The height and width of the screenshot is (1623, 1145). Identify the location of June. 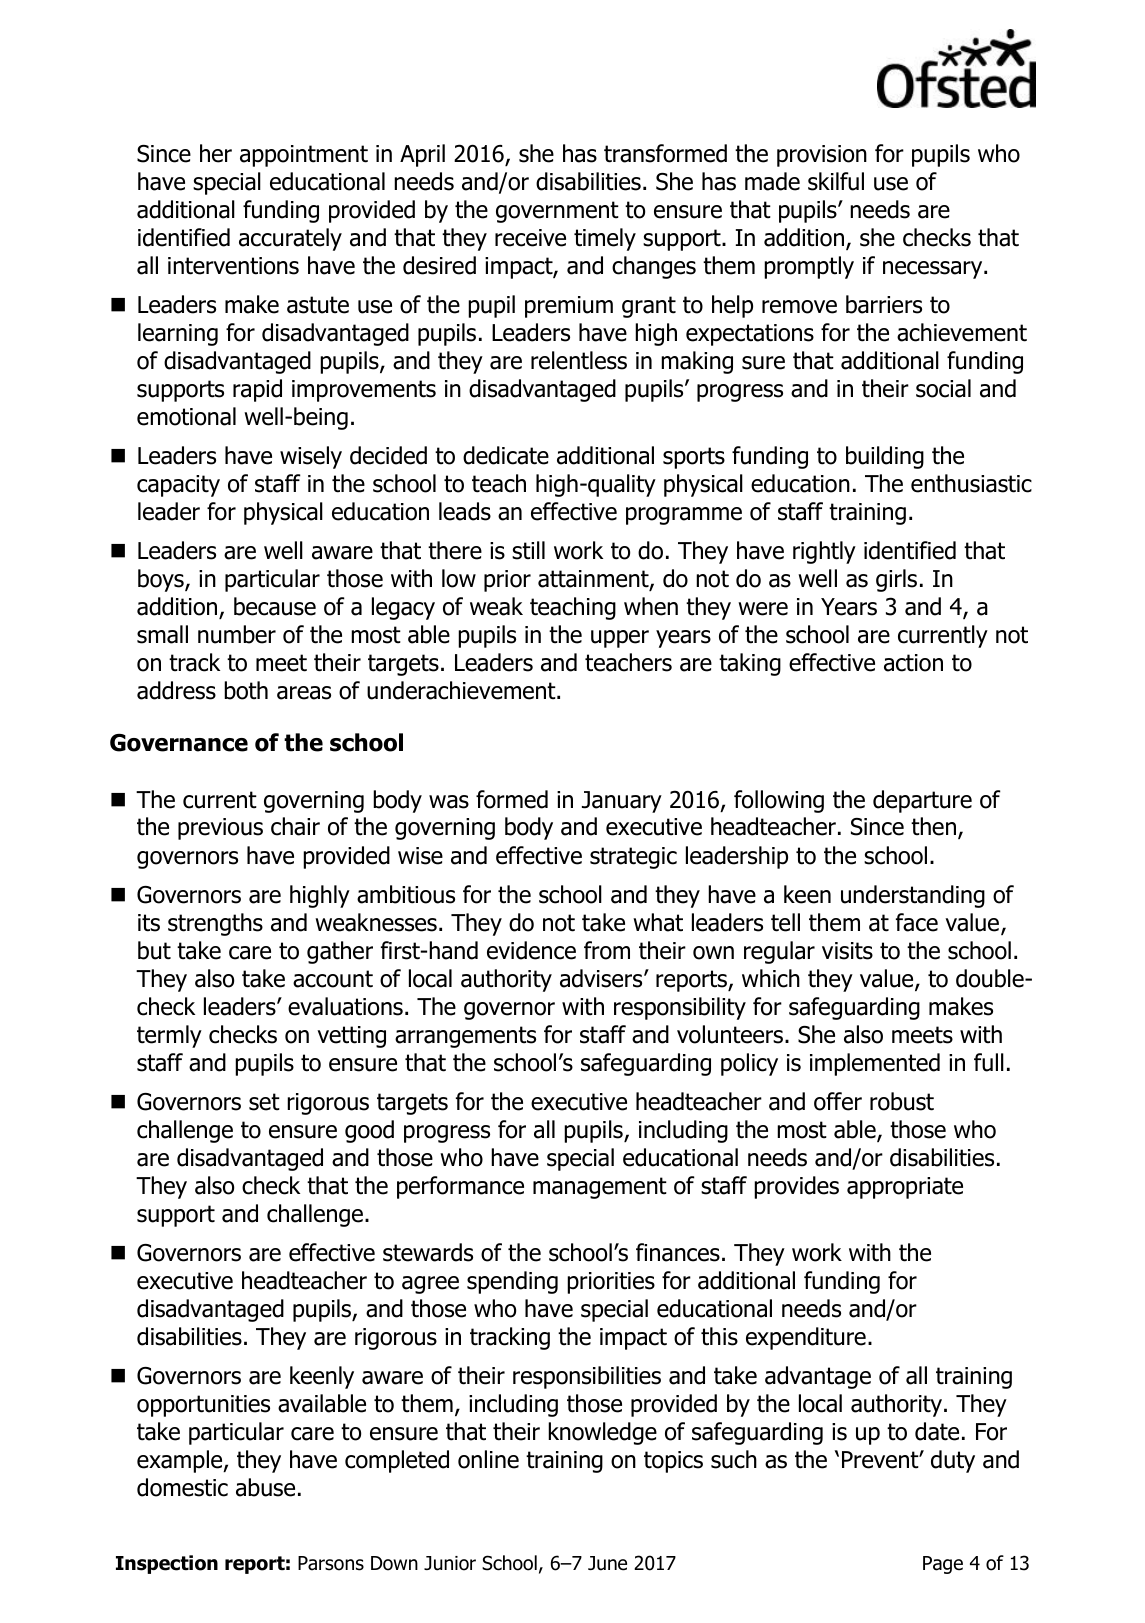
(607, 1563).
